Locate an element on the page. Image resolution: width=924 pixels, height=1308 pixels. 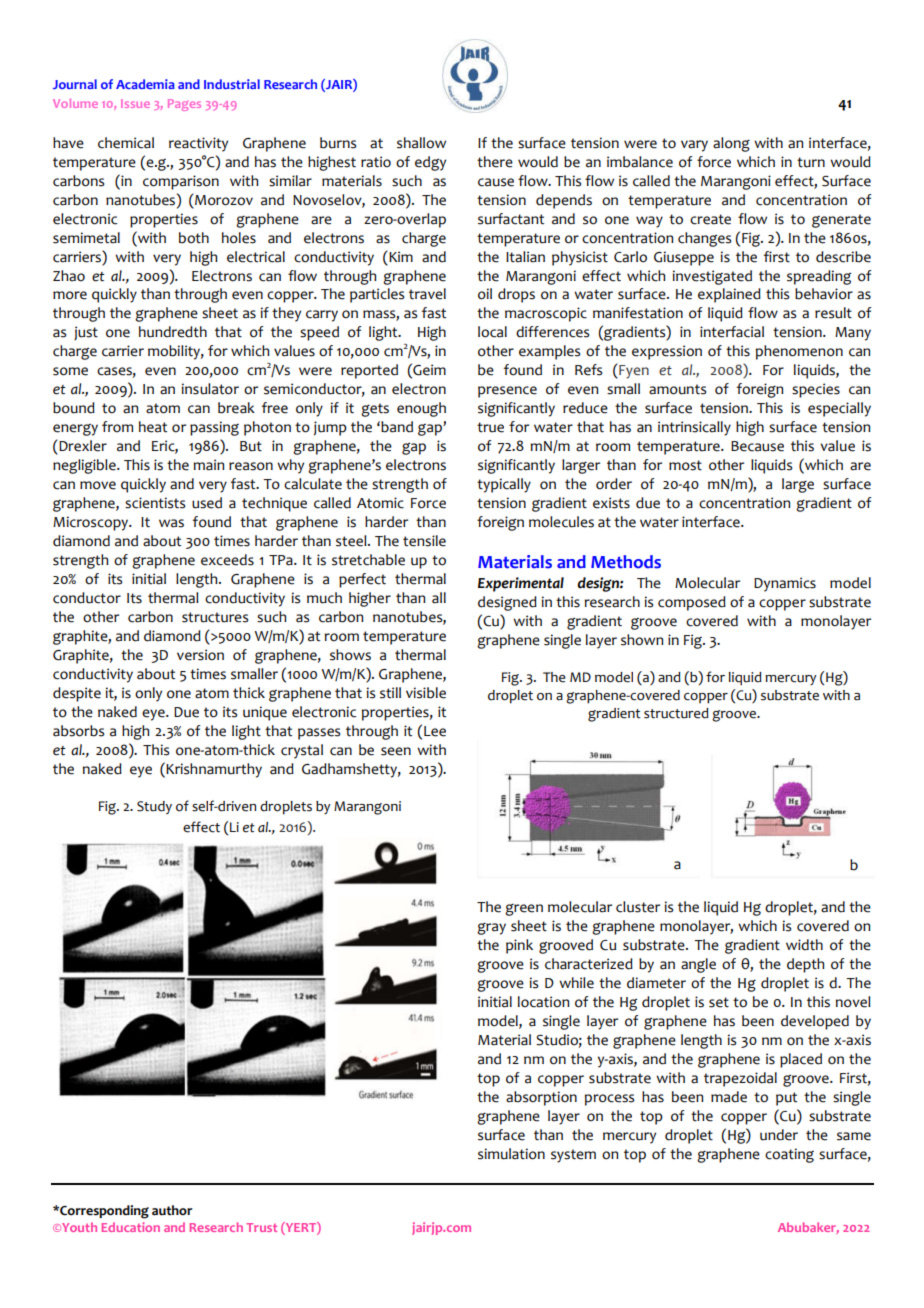
author is located at coordinates (172, 1210).
